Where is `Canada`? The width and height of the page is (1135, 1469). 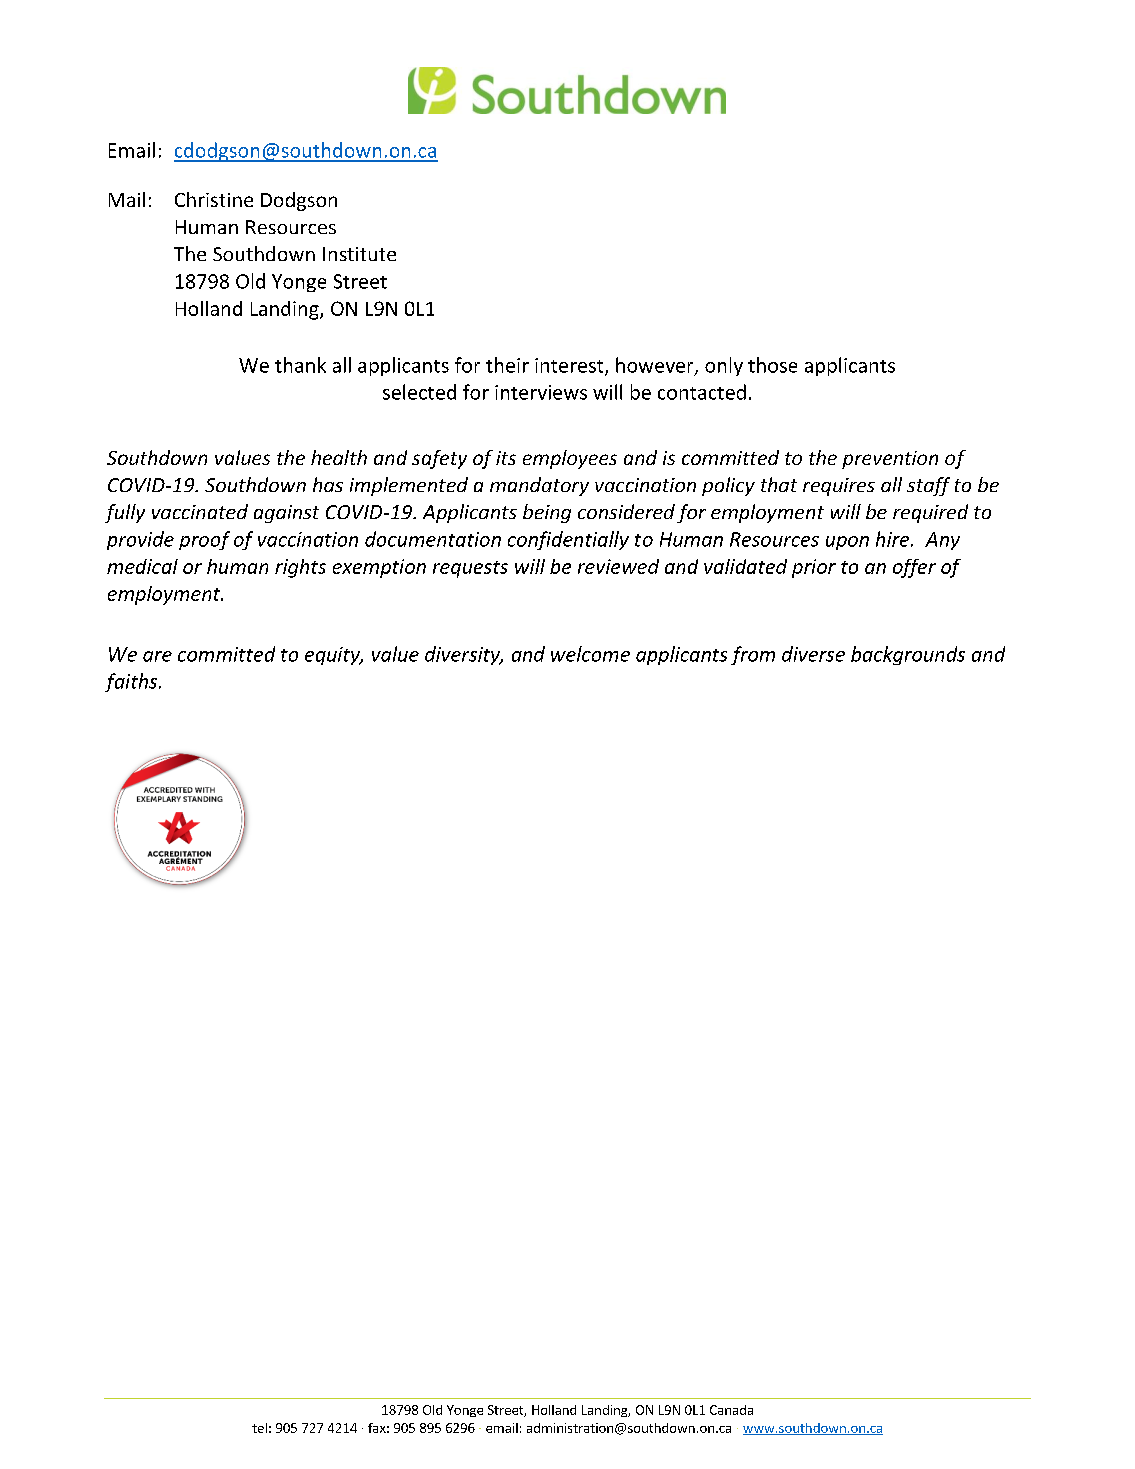
Canada is located at coordinates (731, 1410).
